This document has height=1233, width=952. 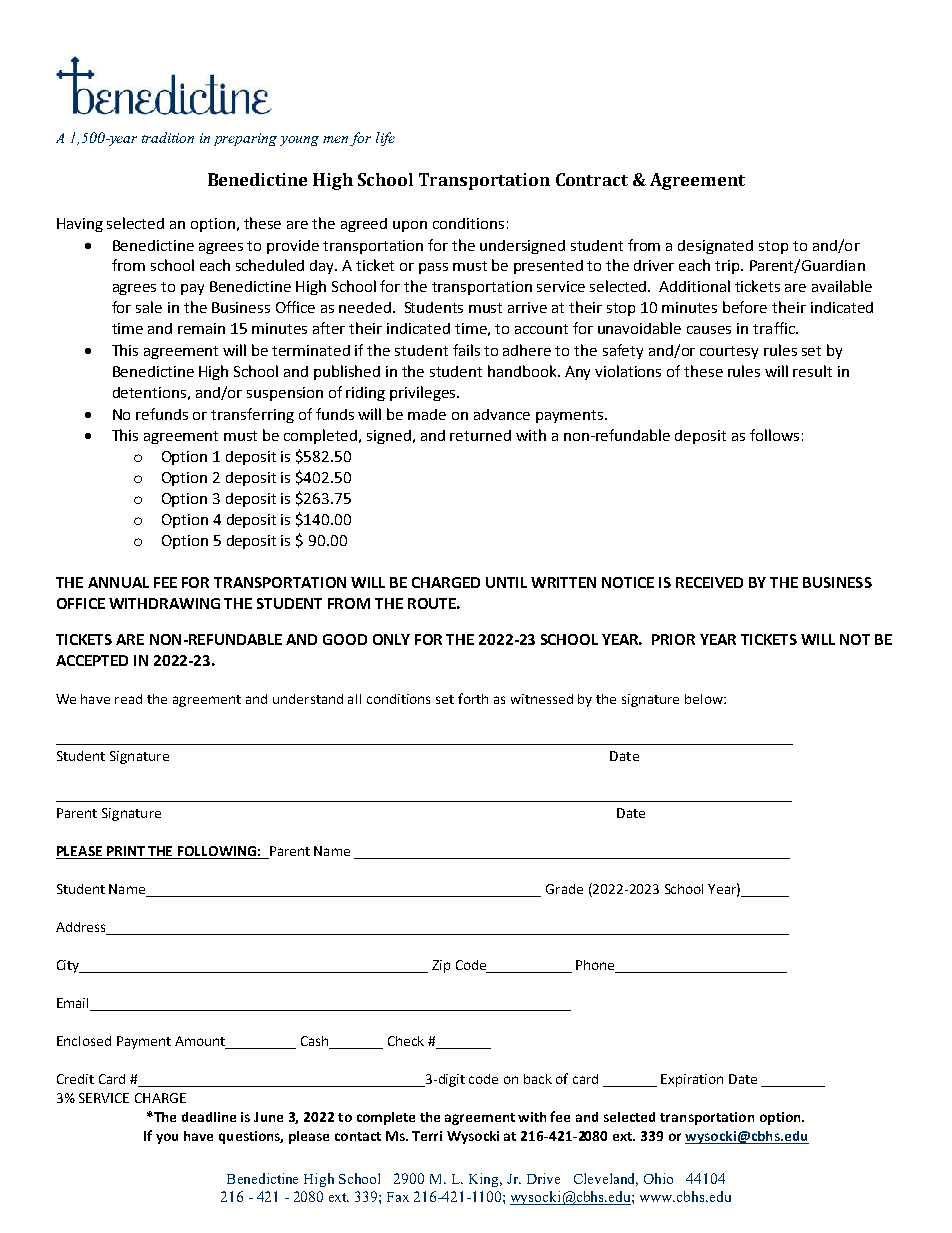 I want to click on Zip, so click(x=441, y=966).
